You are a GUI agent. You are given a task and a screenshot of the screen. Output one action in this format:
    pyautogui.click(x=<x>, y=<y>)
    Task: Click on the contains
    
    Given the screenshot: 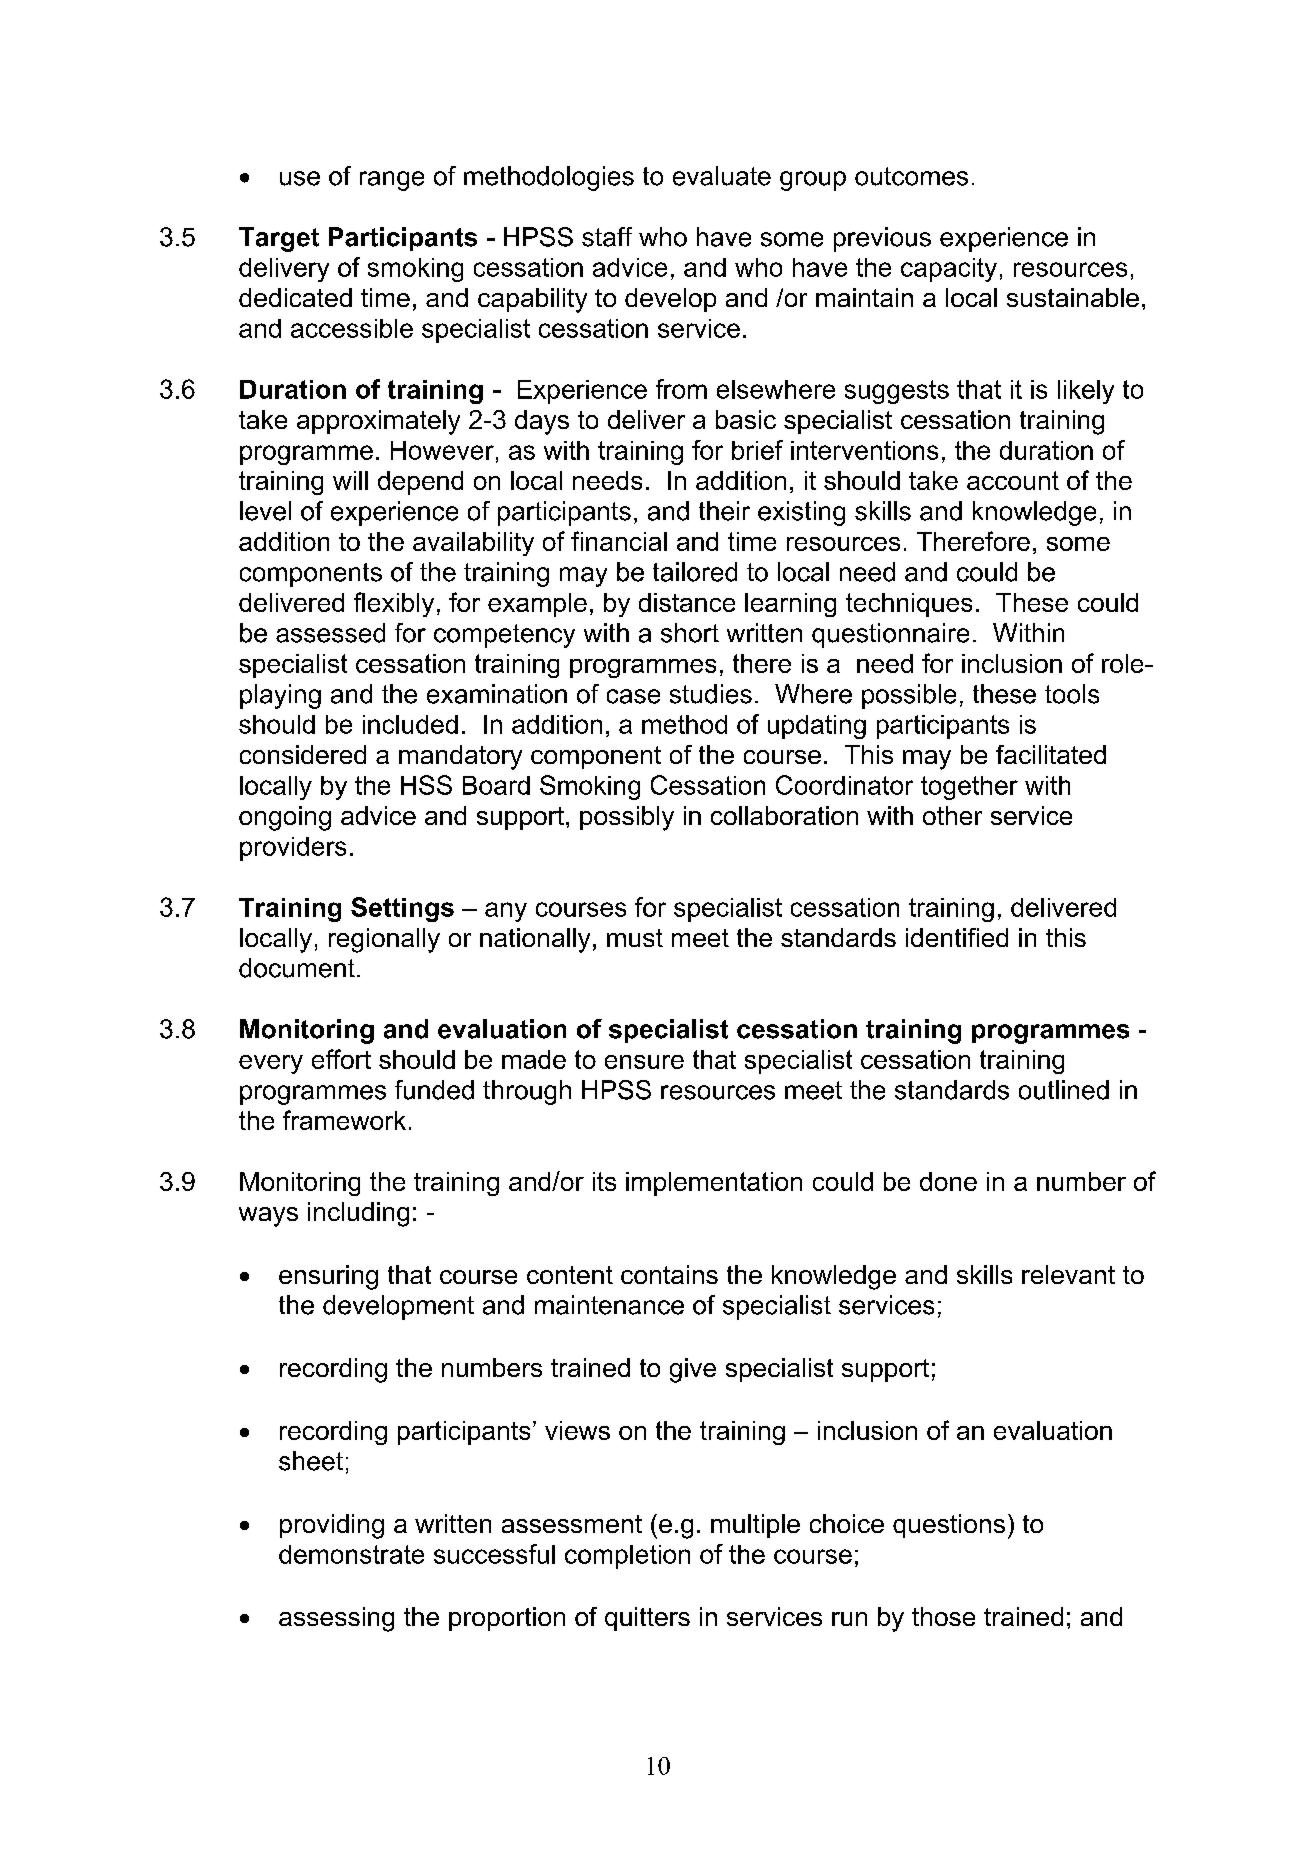 What is the action you would take?
    pyautogui.click(x=669, y=1274)
